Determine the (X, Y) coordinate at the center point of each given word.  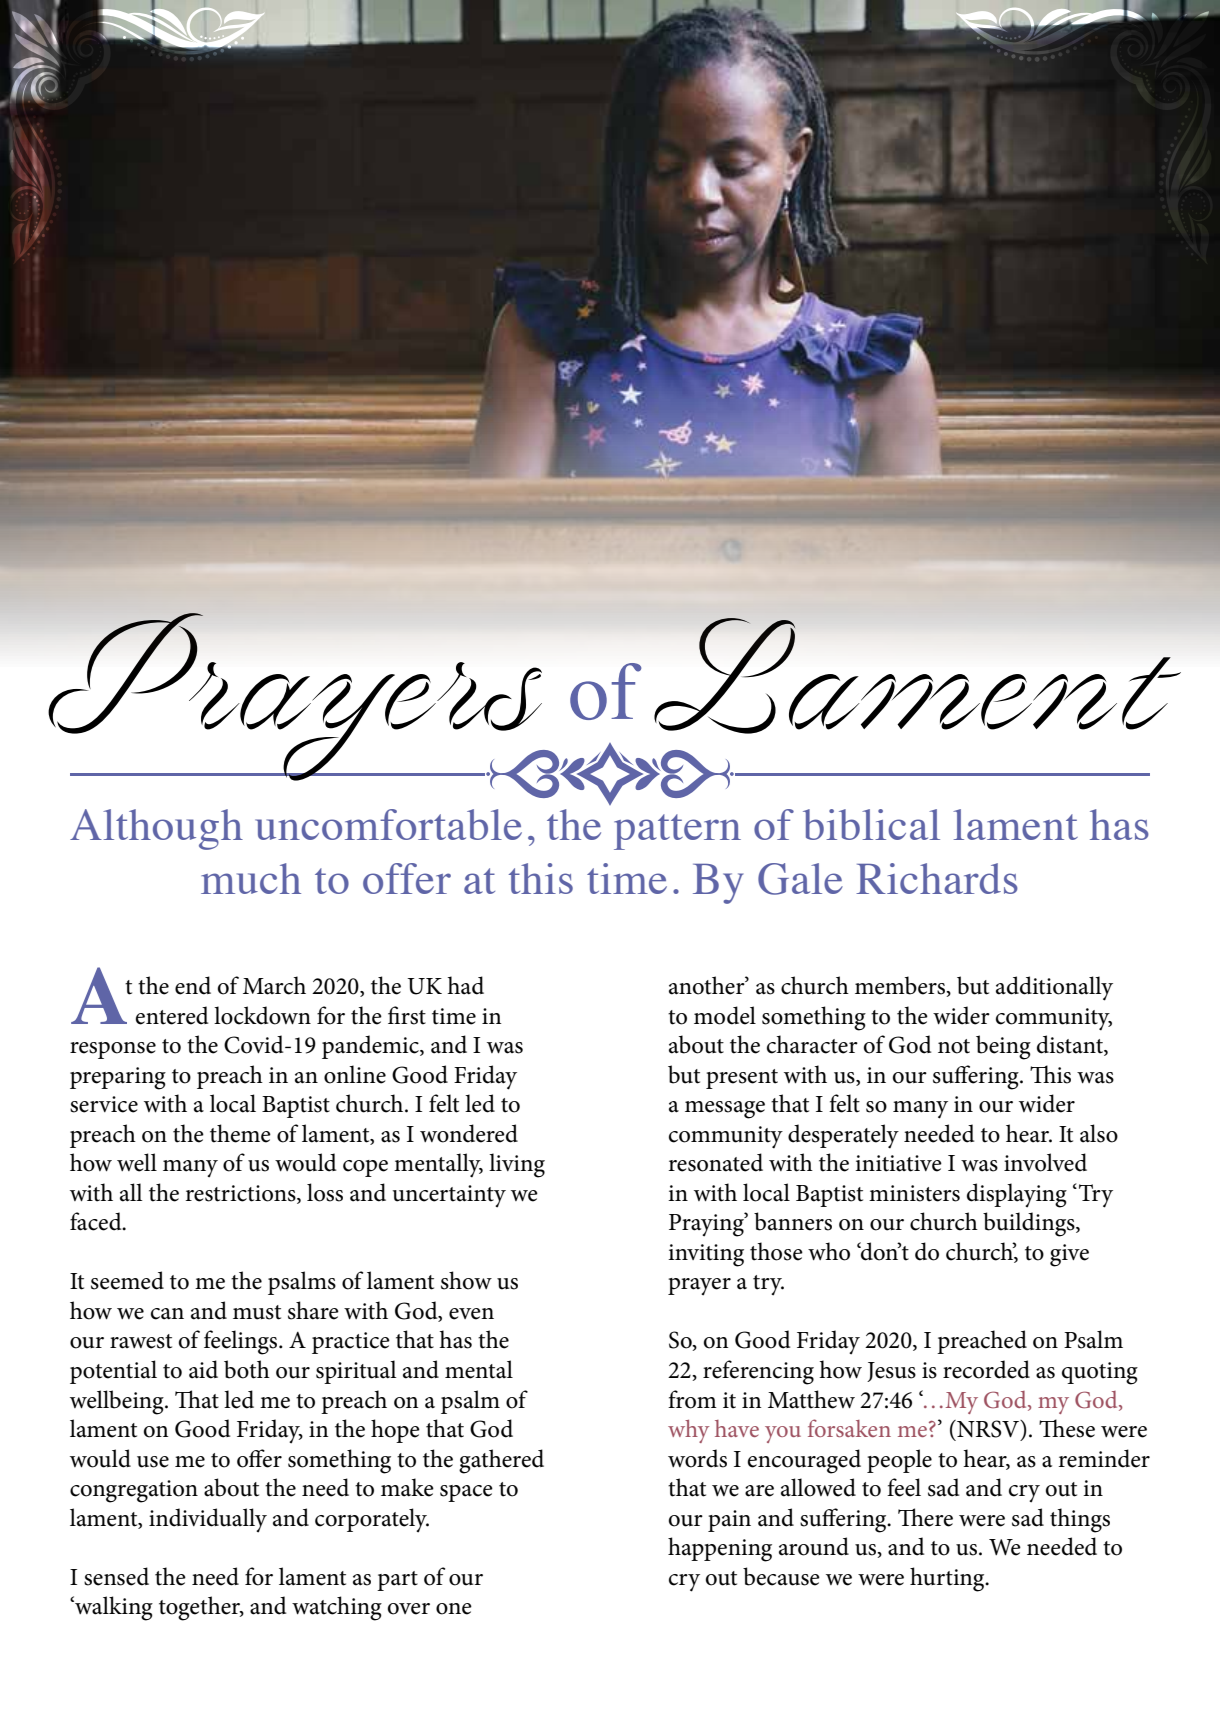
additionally (1054, 988)
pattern (677, 832)
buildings (1030, 1224)
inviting (706, 1255)
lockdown (262, 1015)
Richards (937, 878)
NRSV (988, 1429)
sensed (116, 1576)
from (692, 1399)
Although (156, 829)
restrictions (242, 1194)
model (725, 1015)
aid (203, 1369)
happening (720, 1549)
